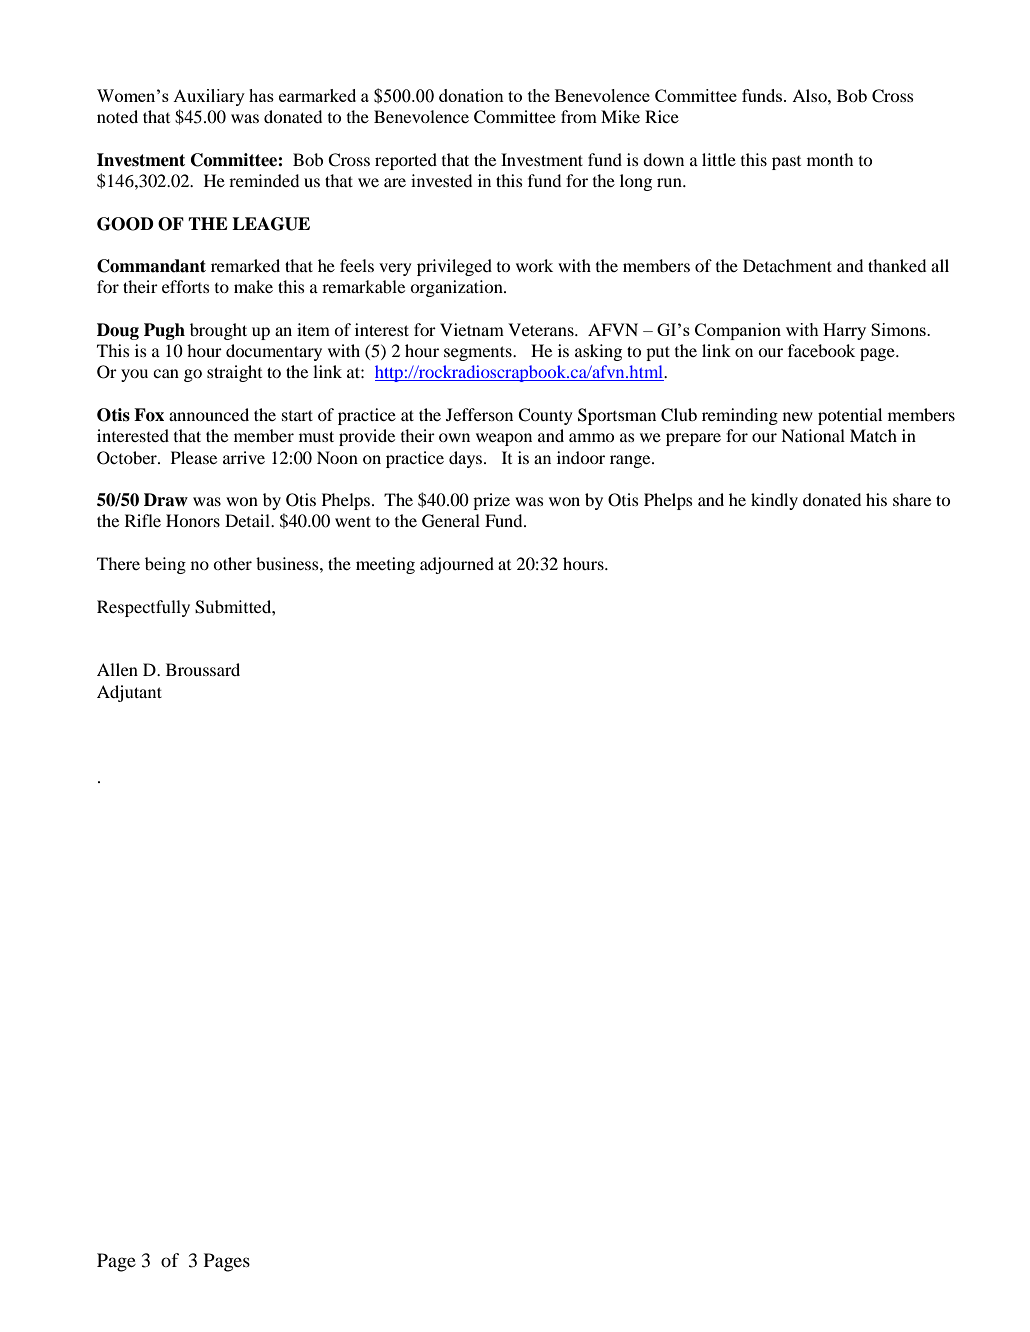 The width and height of the document is (1030, 1332). I want to click on segments, so click(479, 353).
